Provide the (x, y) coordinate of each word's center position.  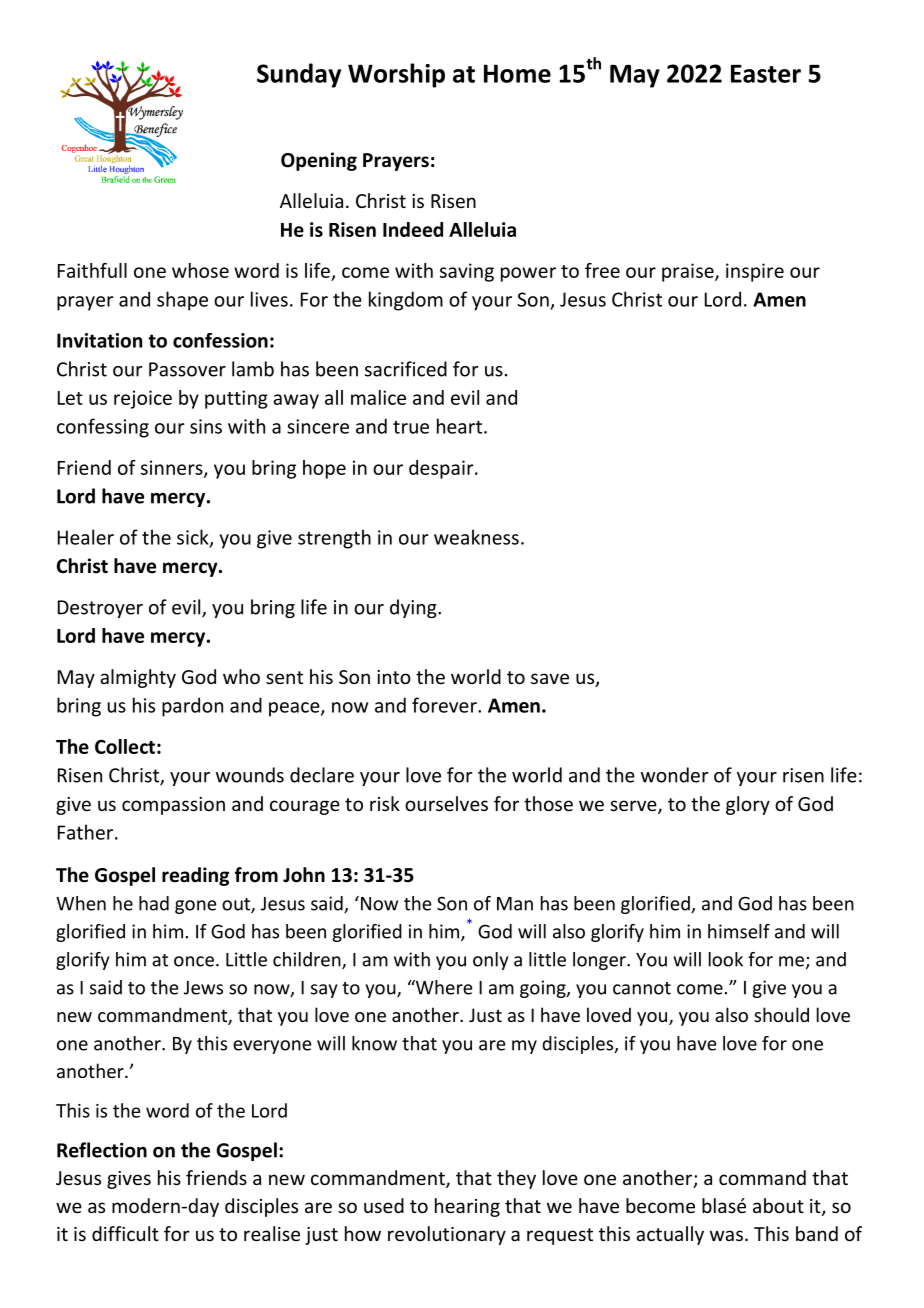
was (726, 1235)
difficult (125, 1233)
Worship (396, 75)
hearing (467, 1207)
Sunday (299, 75)
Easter (766, 74)
